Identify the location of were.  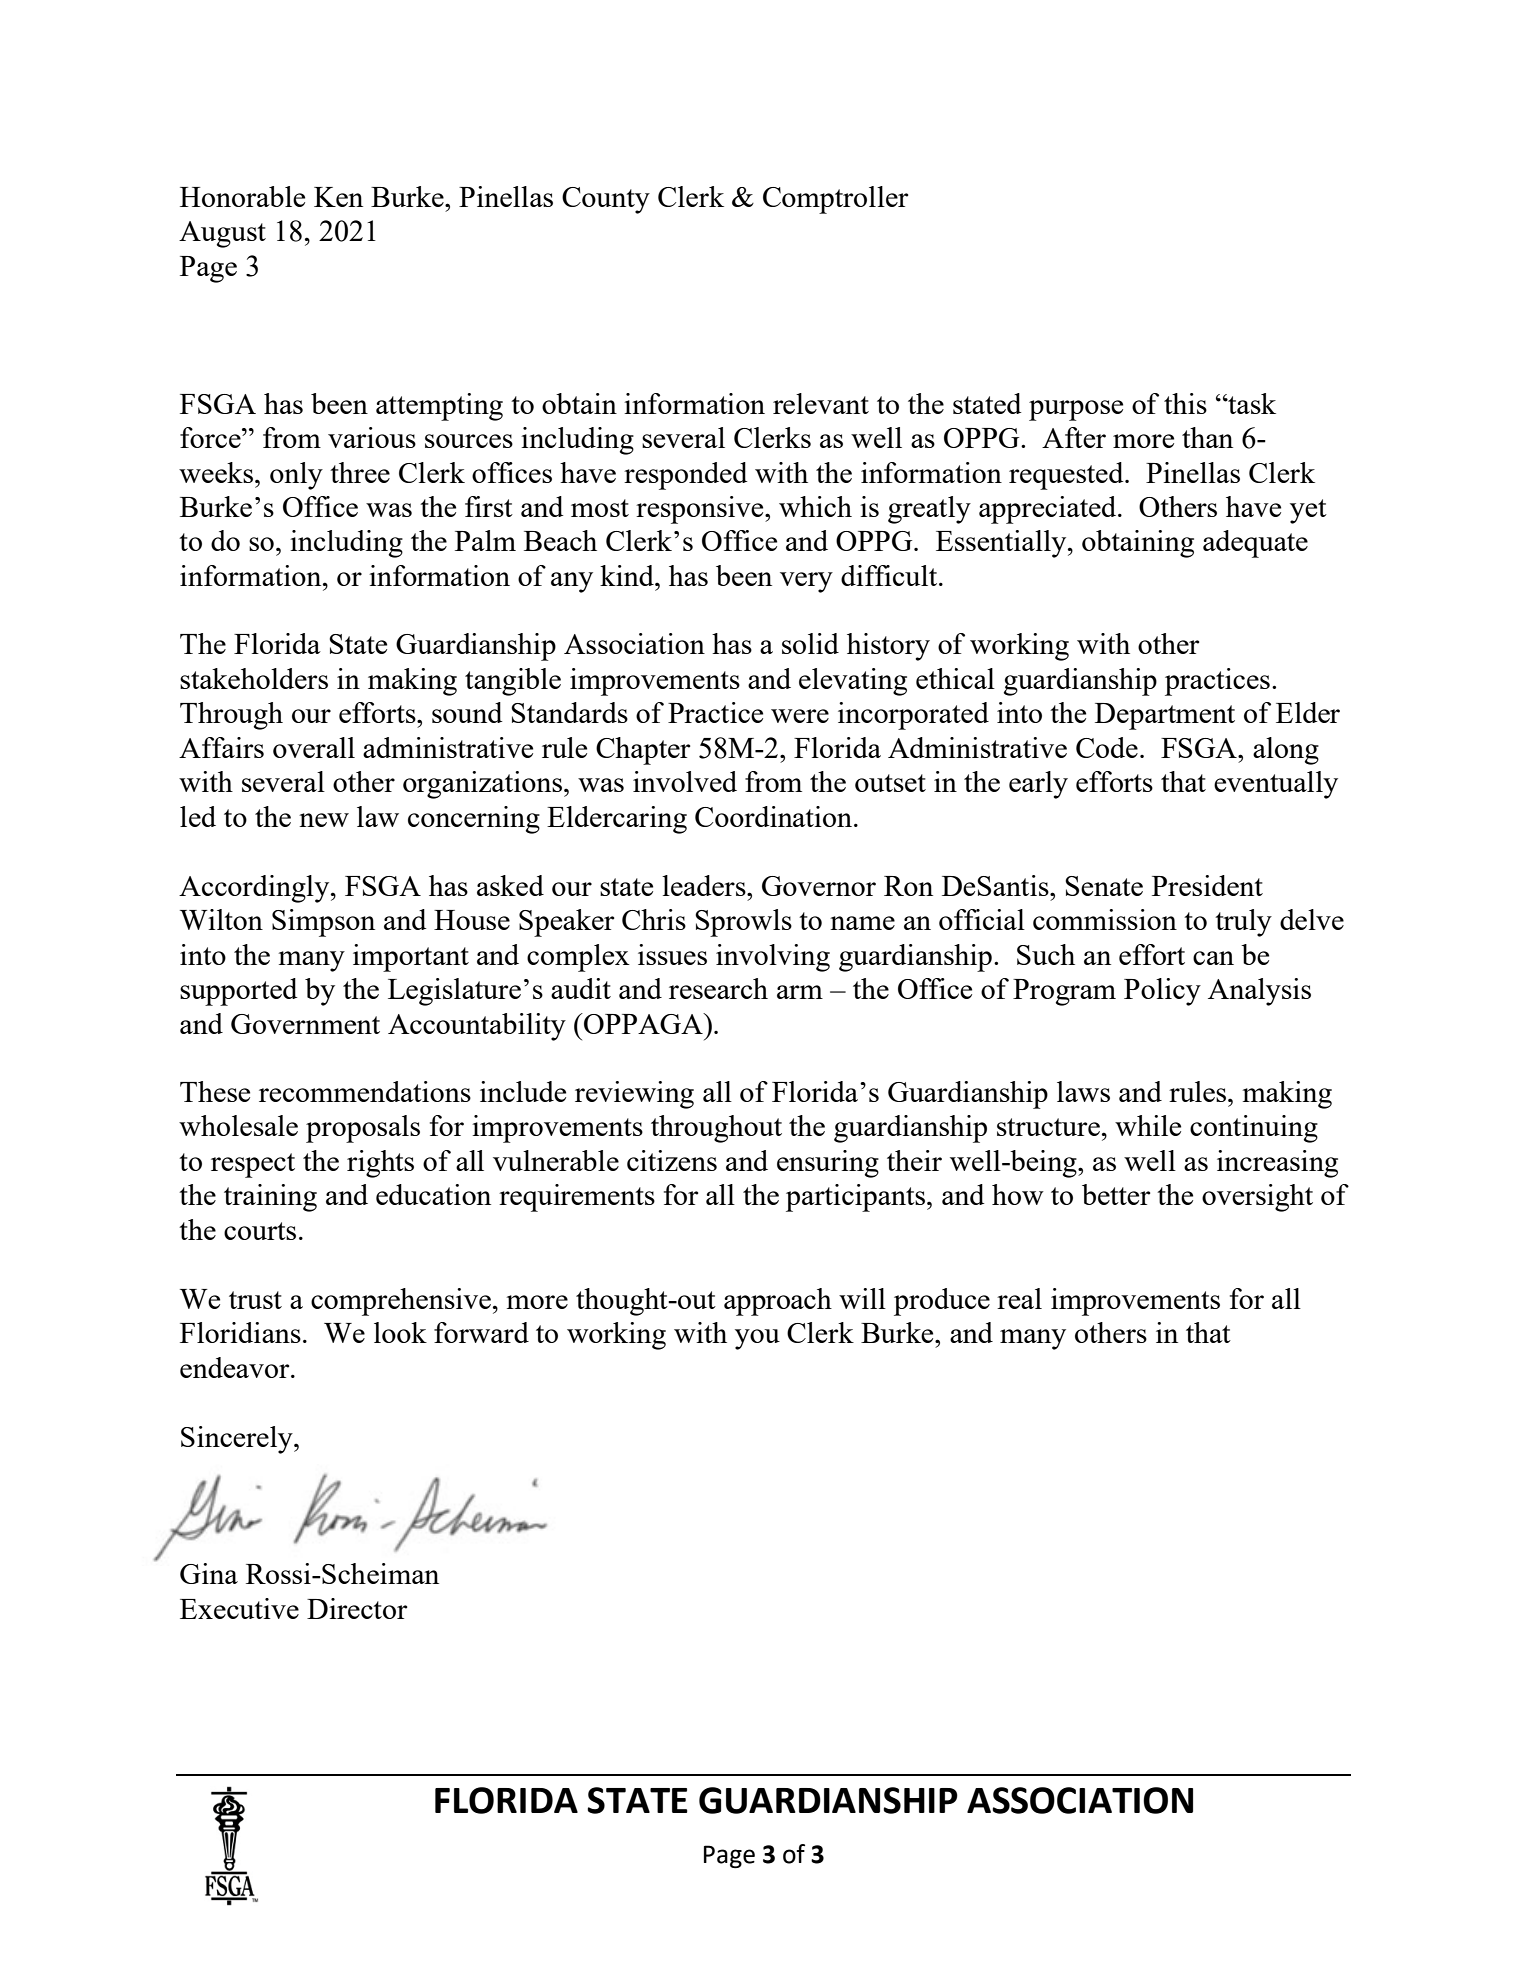
(800, 716).
